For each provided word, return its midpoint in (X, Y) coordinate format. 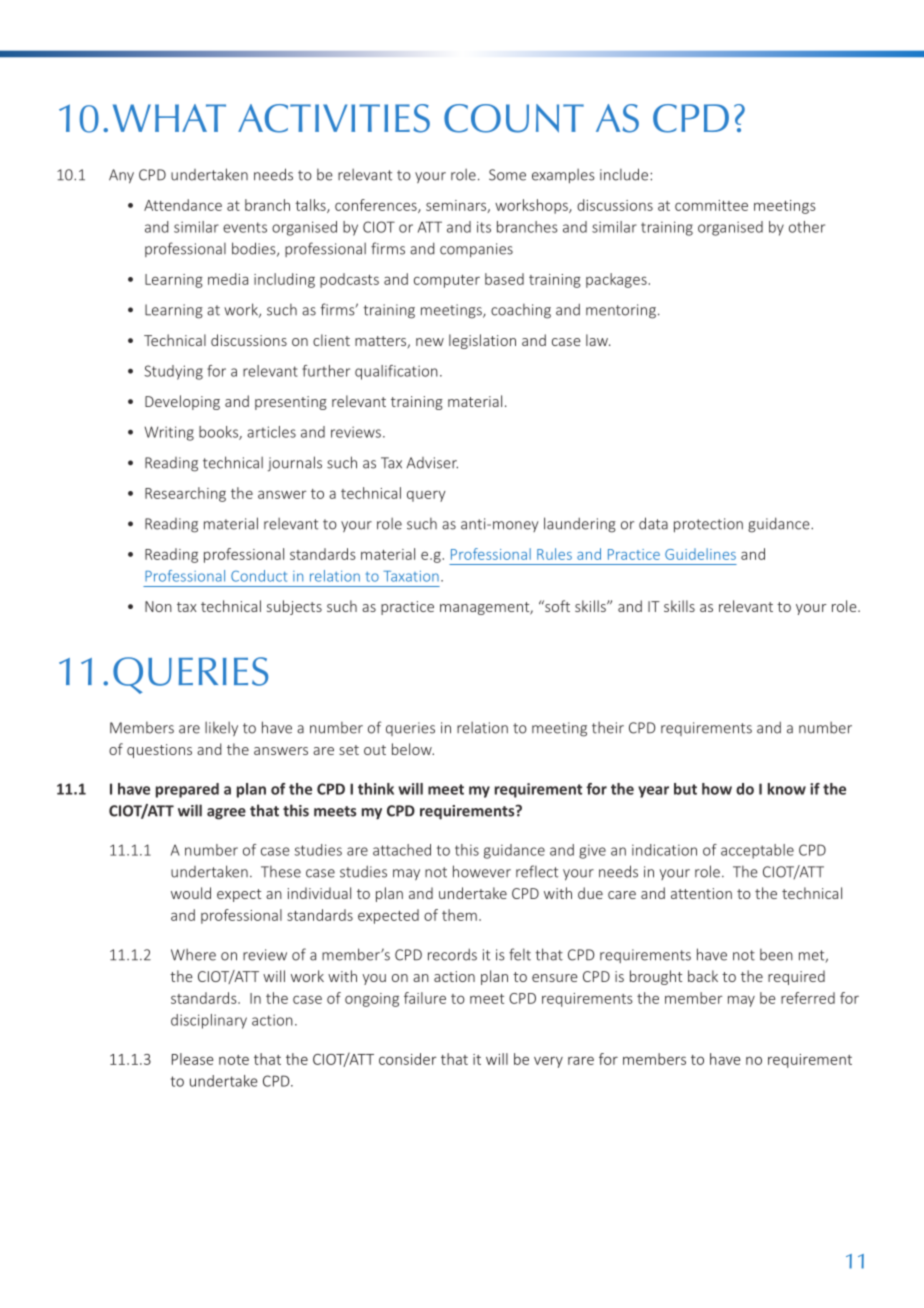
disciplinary (209, 1021)
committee (711, 205)
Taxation (411, 576)
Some (507, 175)
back (703, 976)
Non (158, 606)
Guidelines (700, 554)
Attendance (183, 205)
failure (425, 998)
